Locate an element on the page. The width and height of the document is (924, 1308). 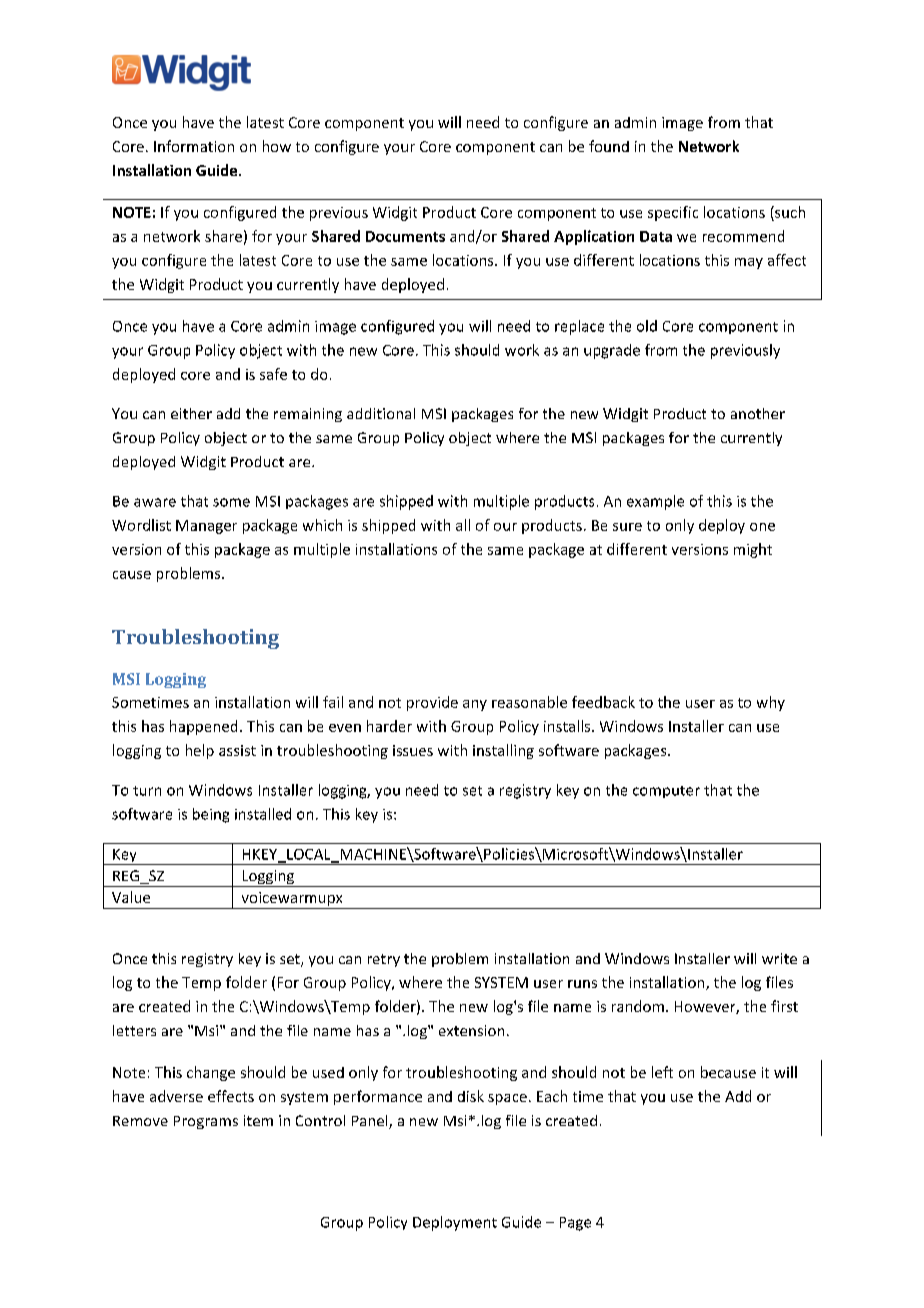
Documents is located at coordinates (405, 236).
